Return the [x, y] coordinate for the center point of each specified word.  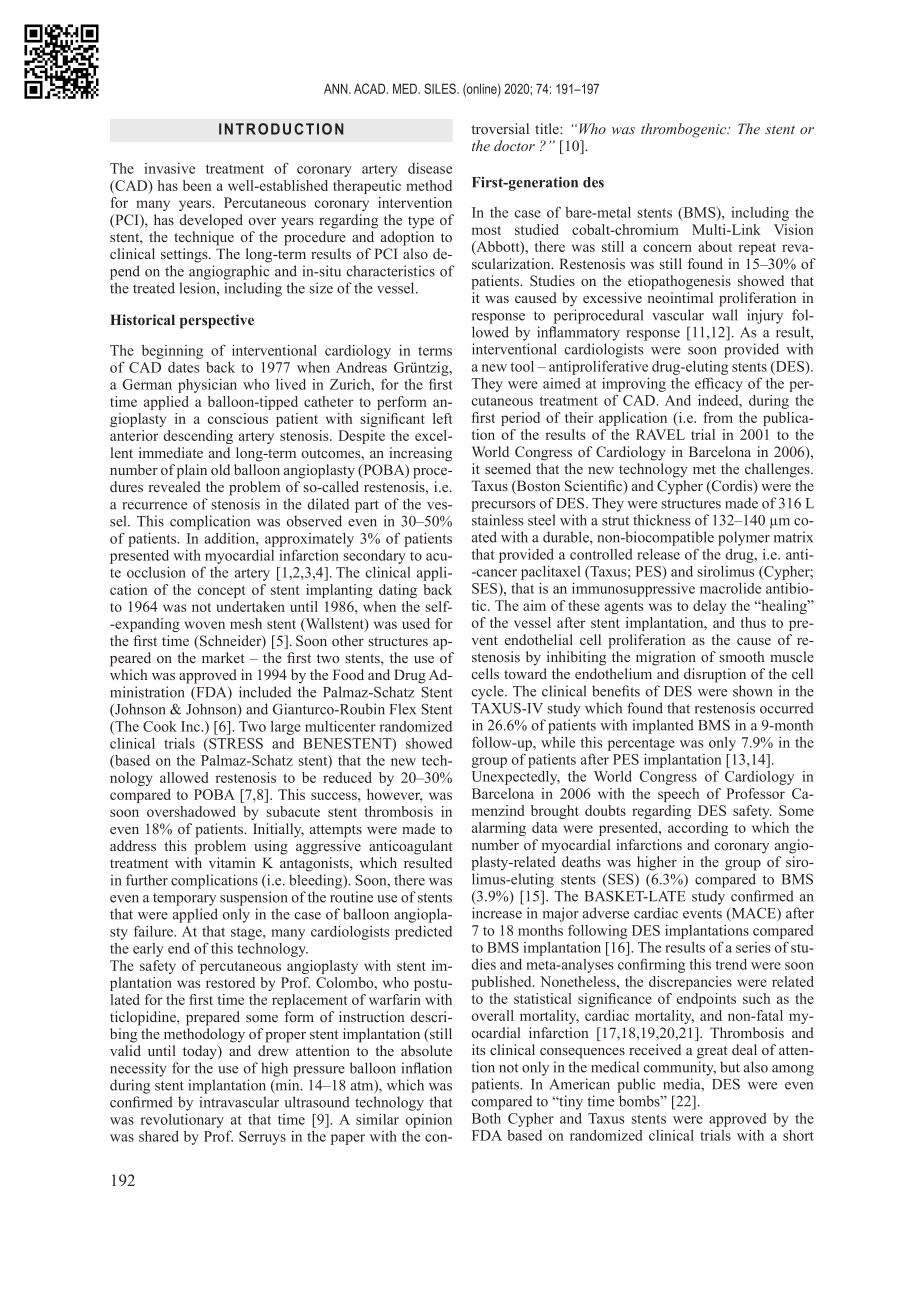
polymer [744, 538]
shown [753, 691]
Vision [793, 229]
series [753, 947]
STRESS [235, 743]
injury [765, 316]
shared [159, 1136]
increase [497, 913]
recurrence [155, 506]
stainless [497, 520]
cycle [489, 692]
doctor [514, 145]
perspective [217, 321]
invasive [169, 168]
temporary [184, 899]
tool [522, 366]
